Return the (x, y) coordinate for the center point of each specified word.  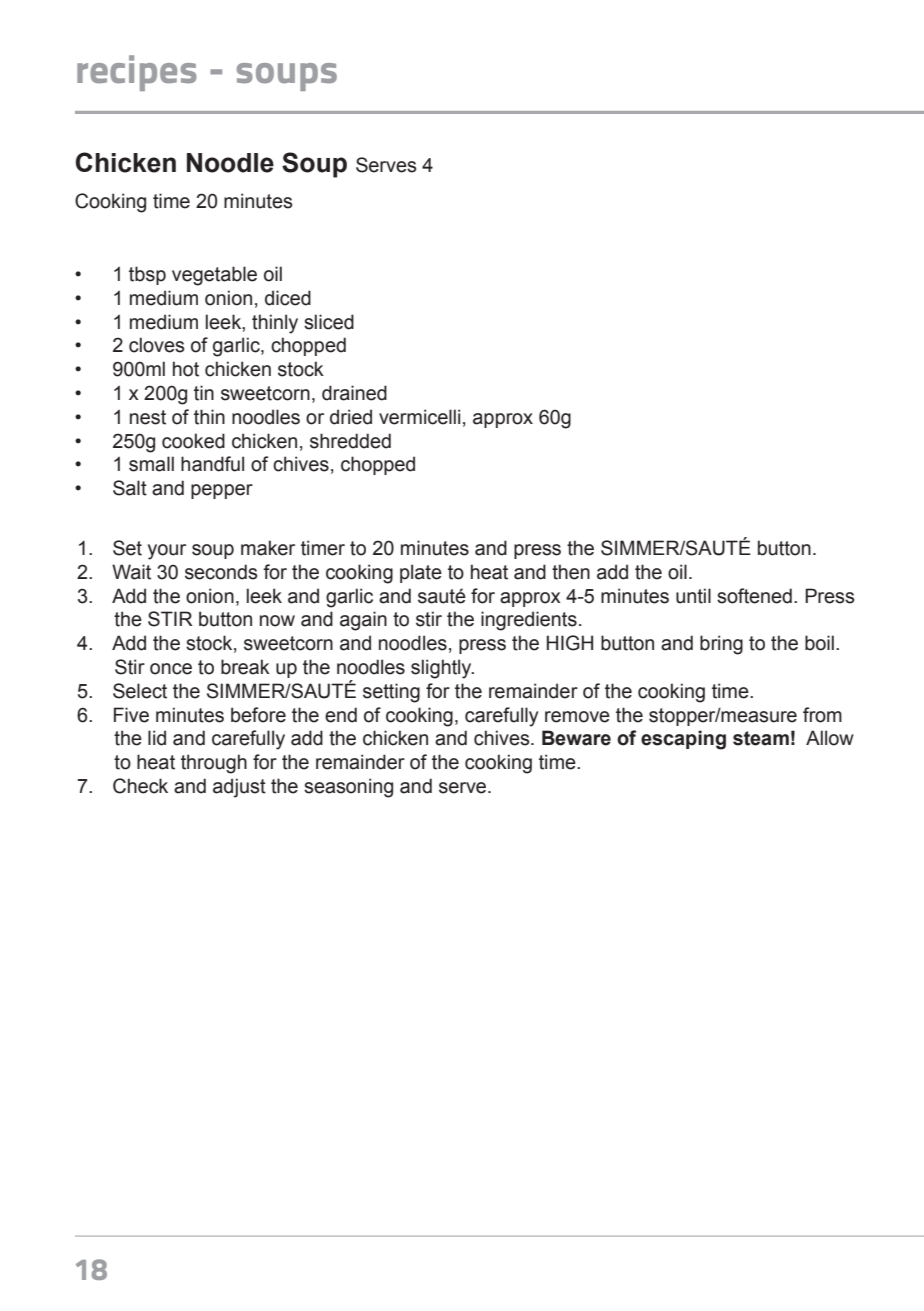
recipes (137, 73)
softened (754, 596)
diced (288, 298)
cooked (193, 441)
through (214, 764)
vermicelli (419, 417)
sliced (329, 322)
